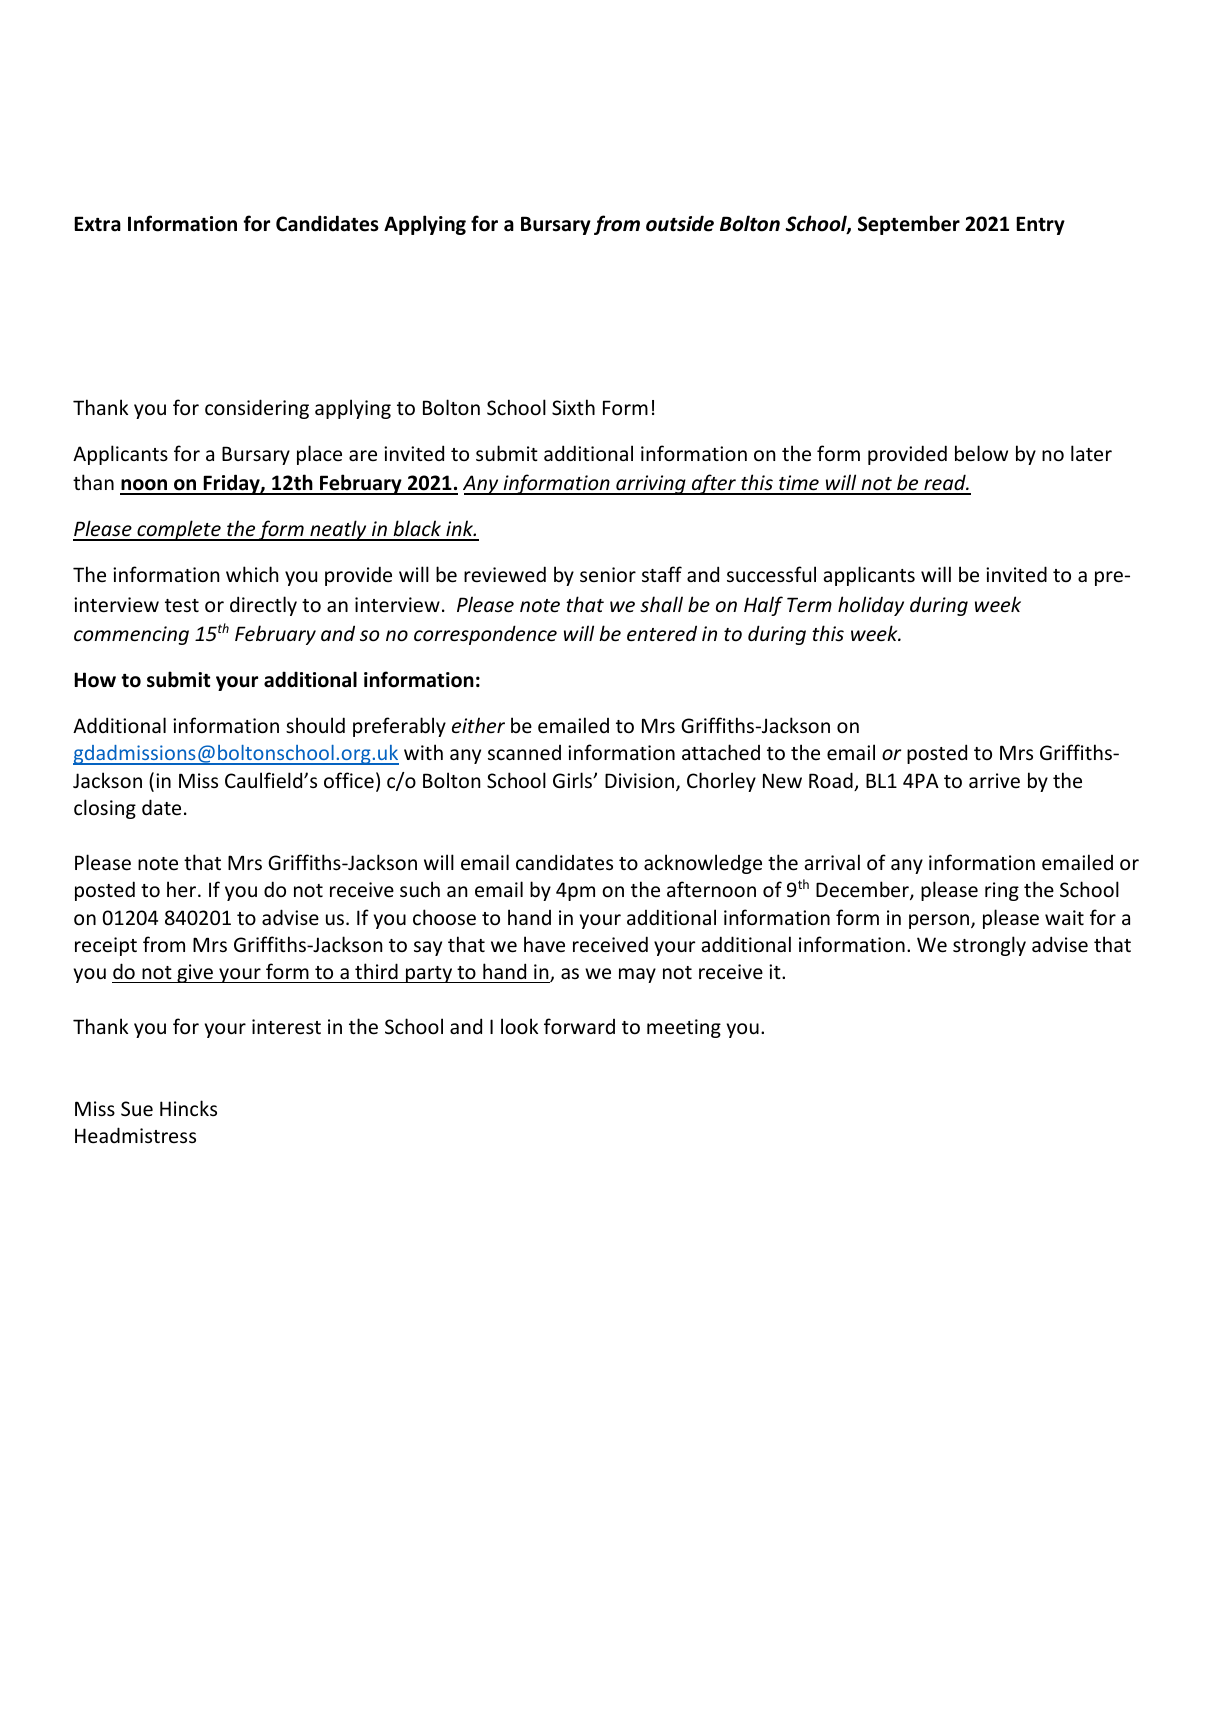 The height and width of the page is (1716, 1213). Describe the element at coordinates (95, 680) in the page. I see `How` at that location.
